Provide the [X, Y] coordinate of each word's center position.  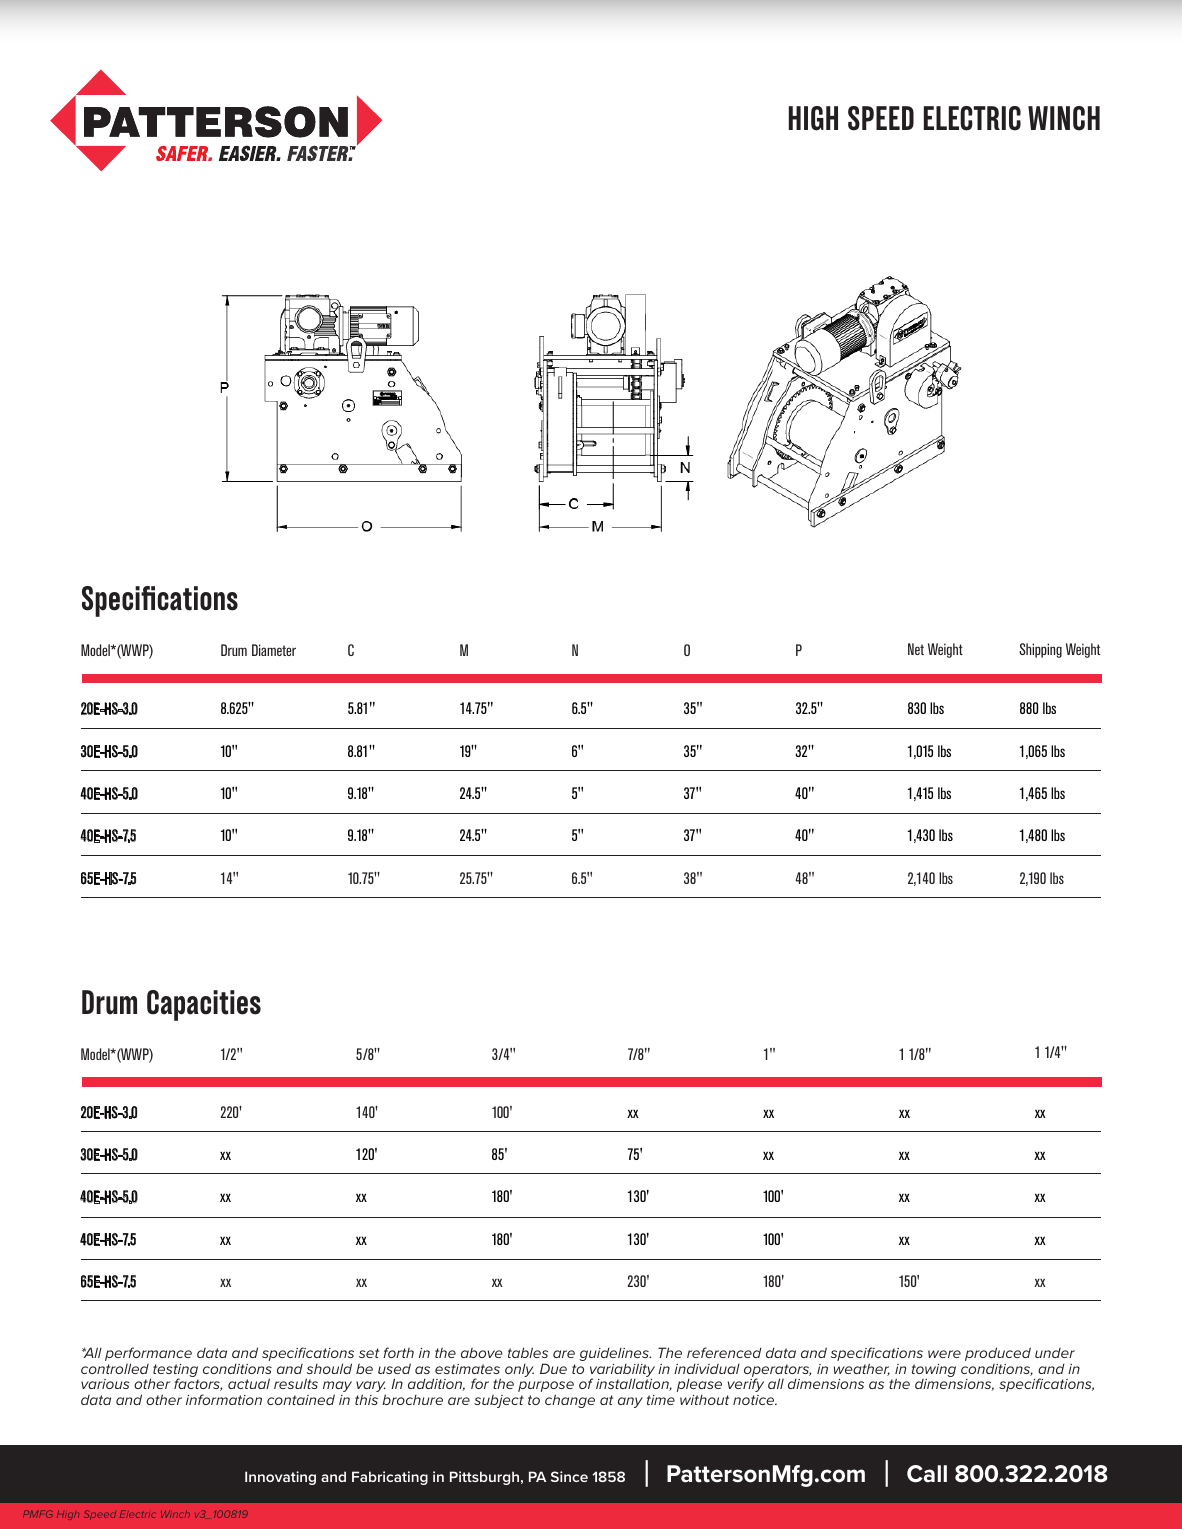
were [944, 1354]
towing [934, 1372]
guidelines [615, 1355]
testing [176, 1372]
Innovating [280, 1478]
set [369, 1353]
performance [148, 1355]
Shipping [1040, 650]
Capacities [204, 1005]
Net [916, 649]
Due [553, 1368]
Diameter [274, 650]
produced [998, 1354]
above [482, 1353]
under [1055, 1353]
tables [528, 1352]
